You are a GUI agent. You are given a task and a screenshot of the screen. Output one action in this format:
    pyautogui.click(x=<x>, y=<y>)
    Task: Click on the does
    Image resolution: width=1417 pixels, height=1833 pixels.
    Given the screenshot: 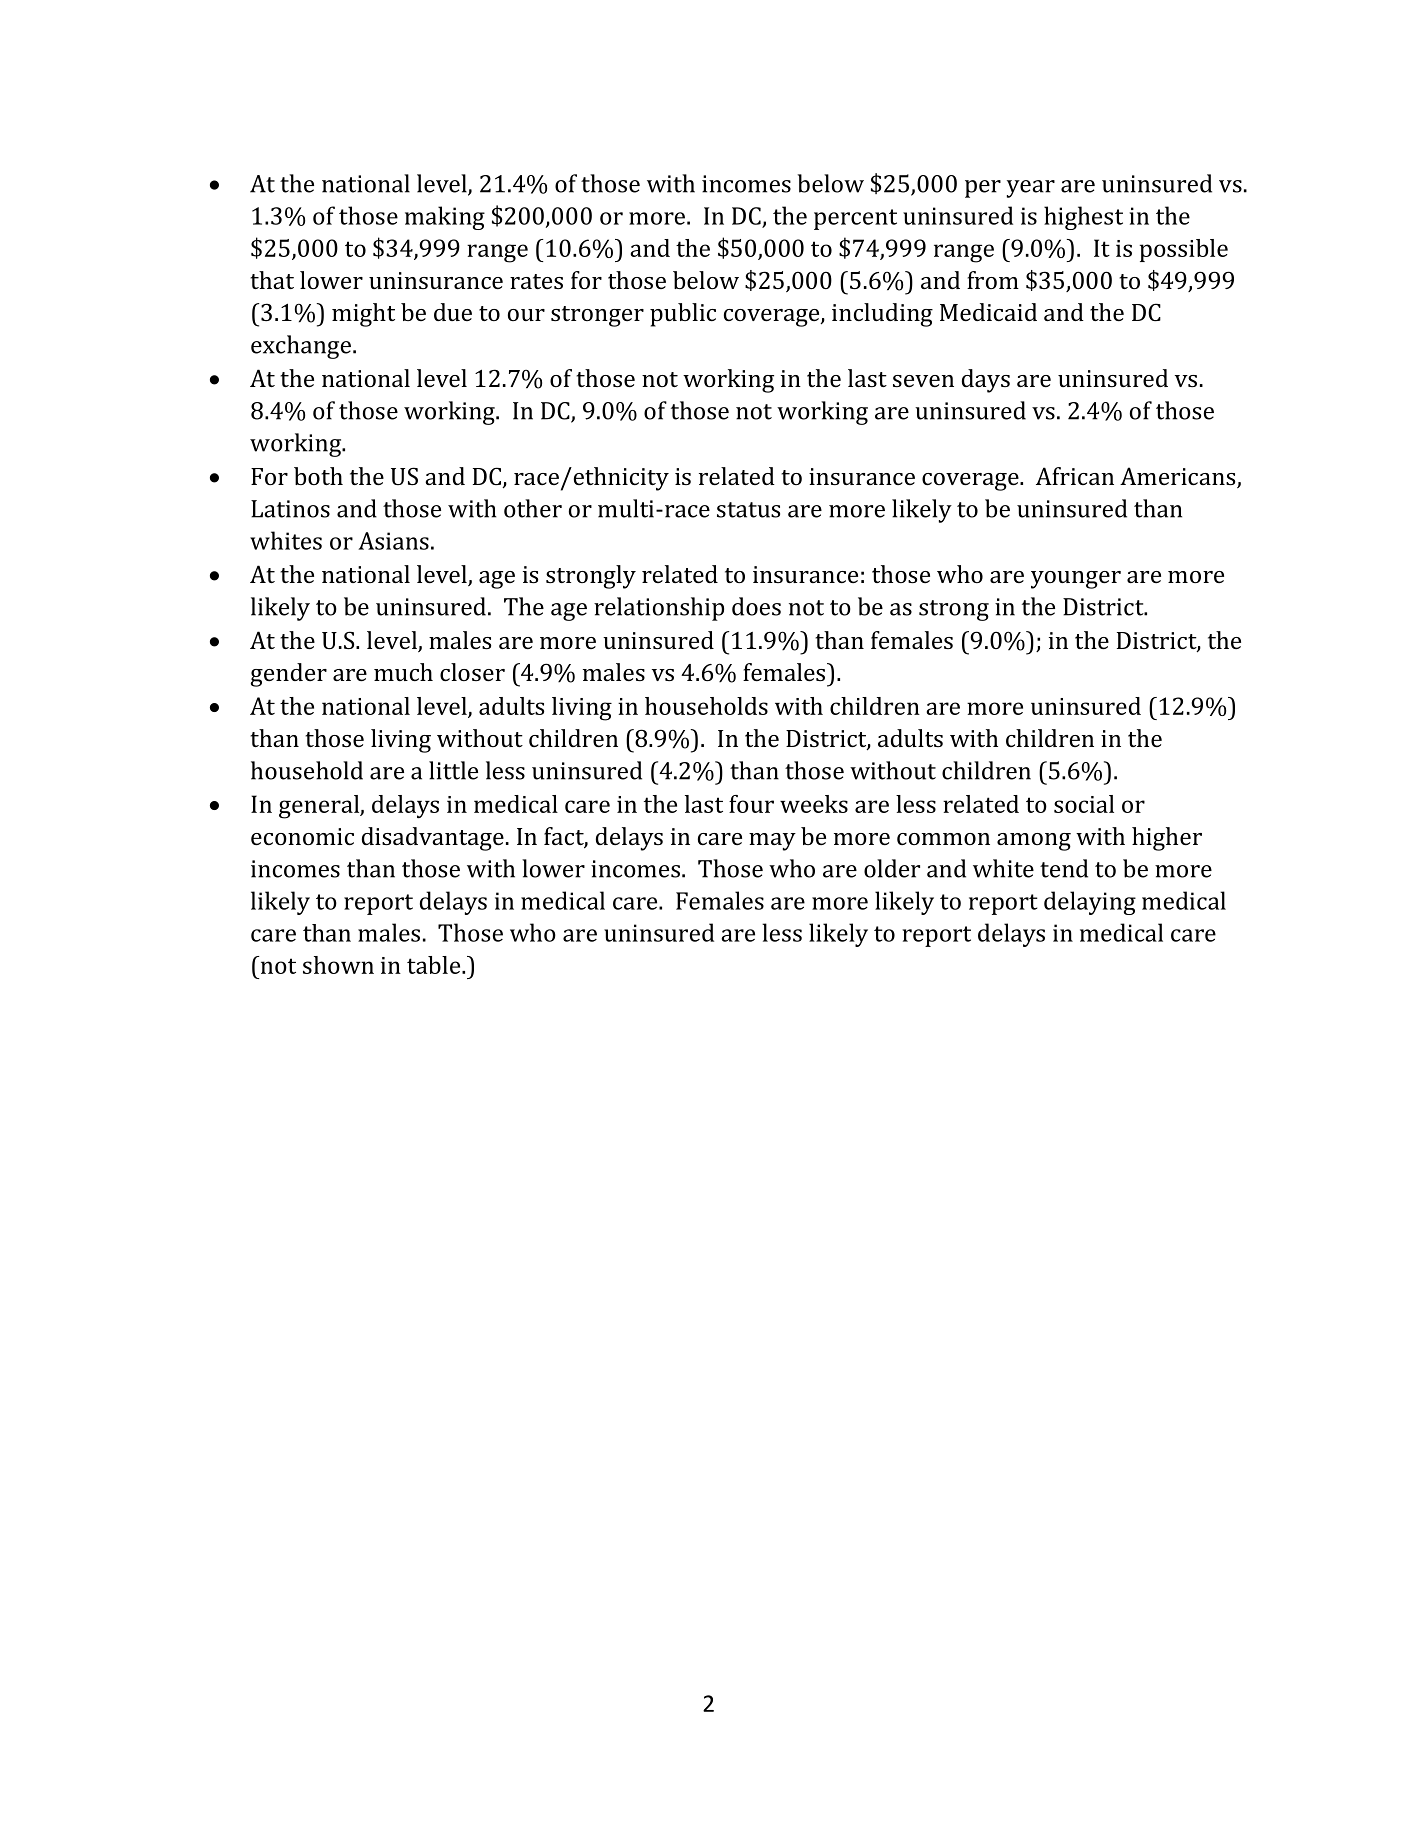 What is the action you would take?
    pyautogui.click(x=756, y=606)
